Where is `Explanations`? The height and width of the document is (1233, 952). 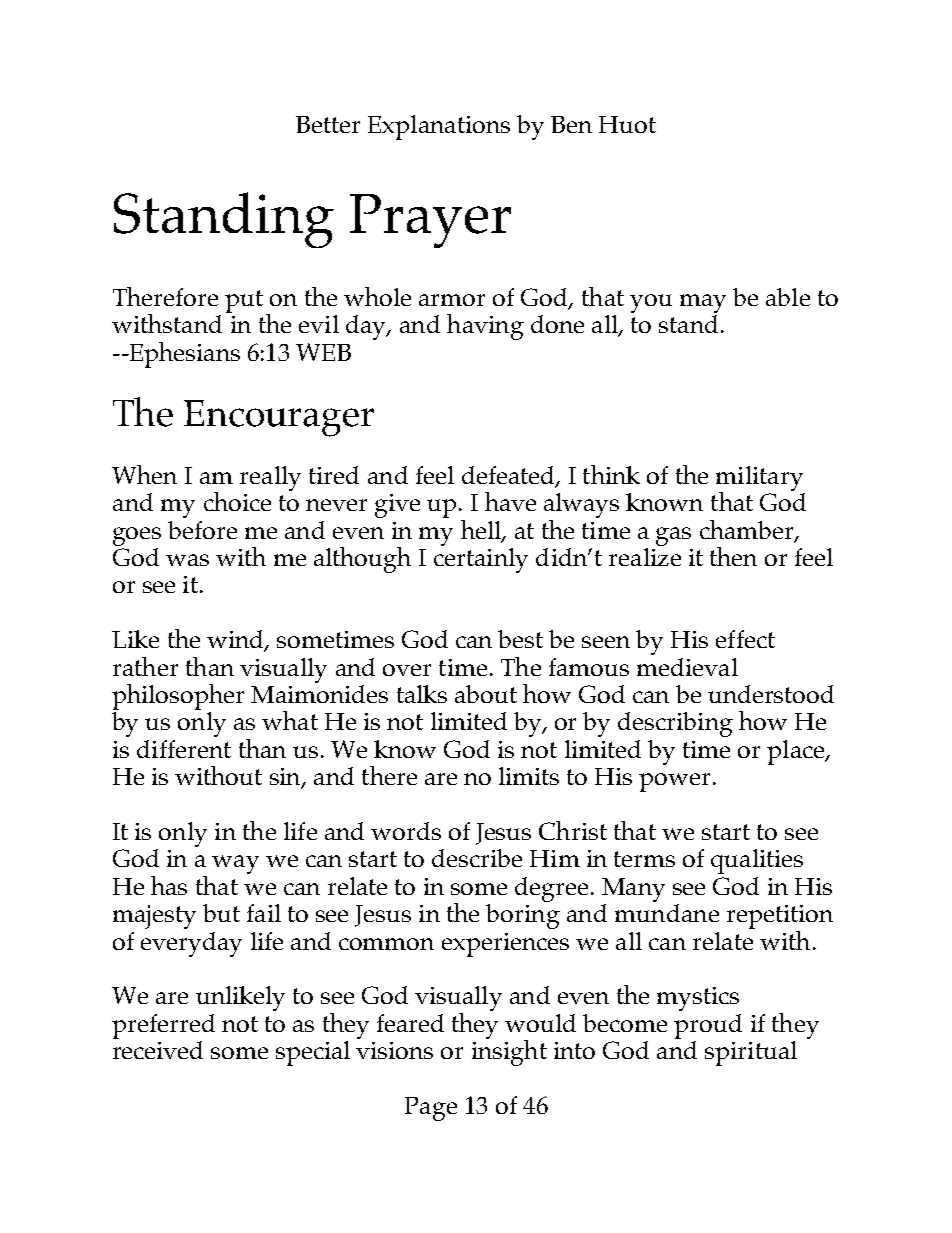
Explanations is located at coordinates (439, 127).
